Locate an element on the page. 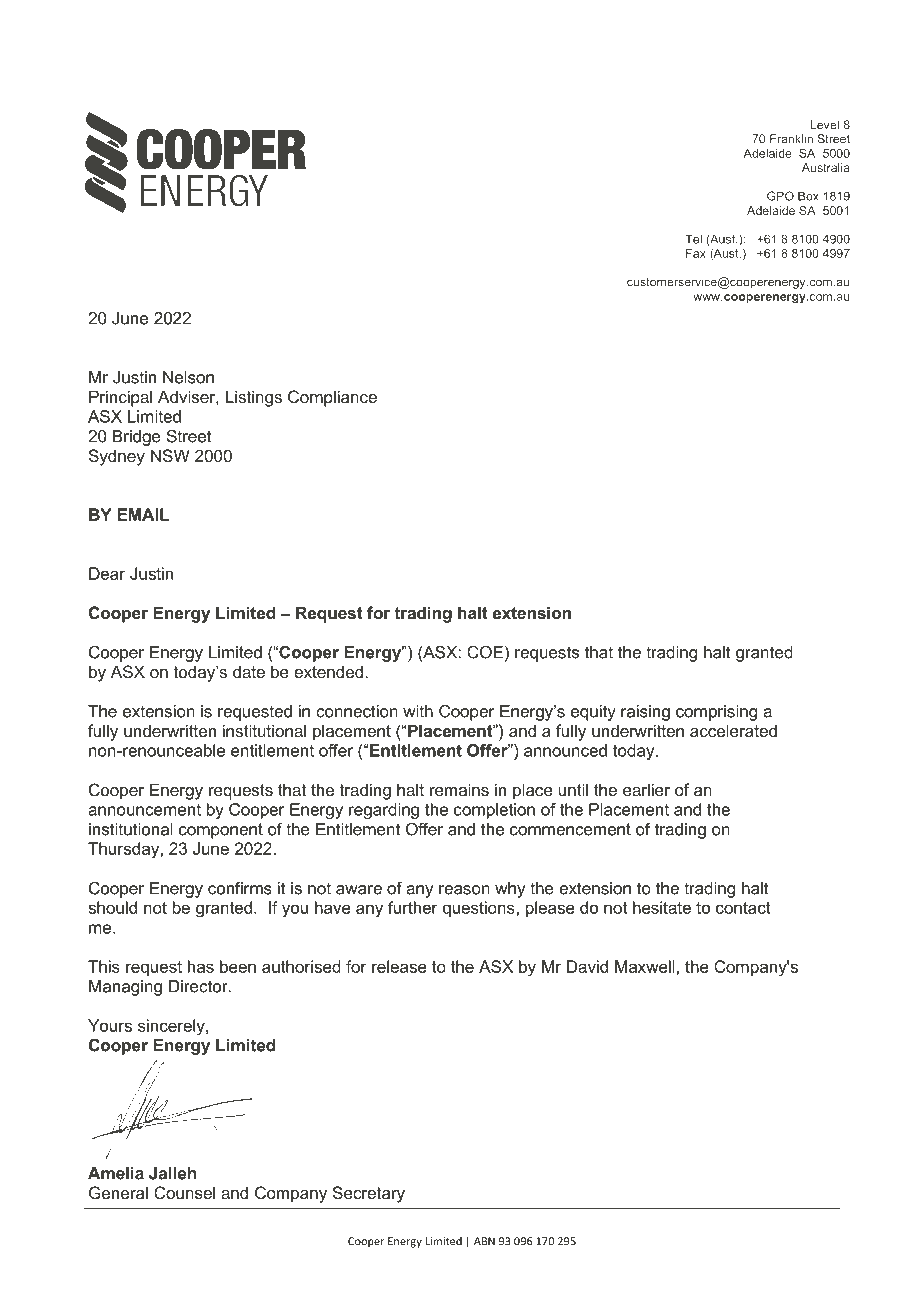 This document has width=924, height=1308. Maxwell is located at coordinates (646, 966).
